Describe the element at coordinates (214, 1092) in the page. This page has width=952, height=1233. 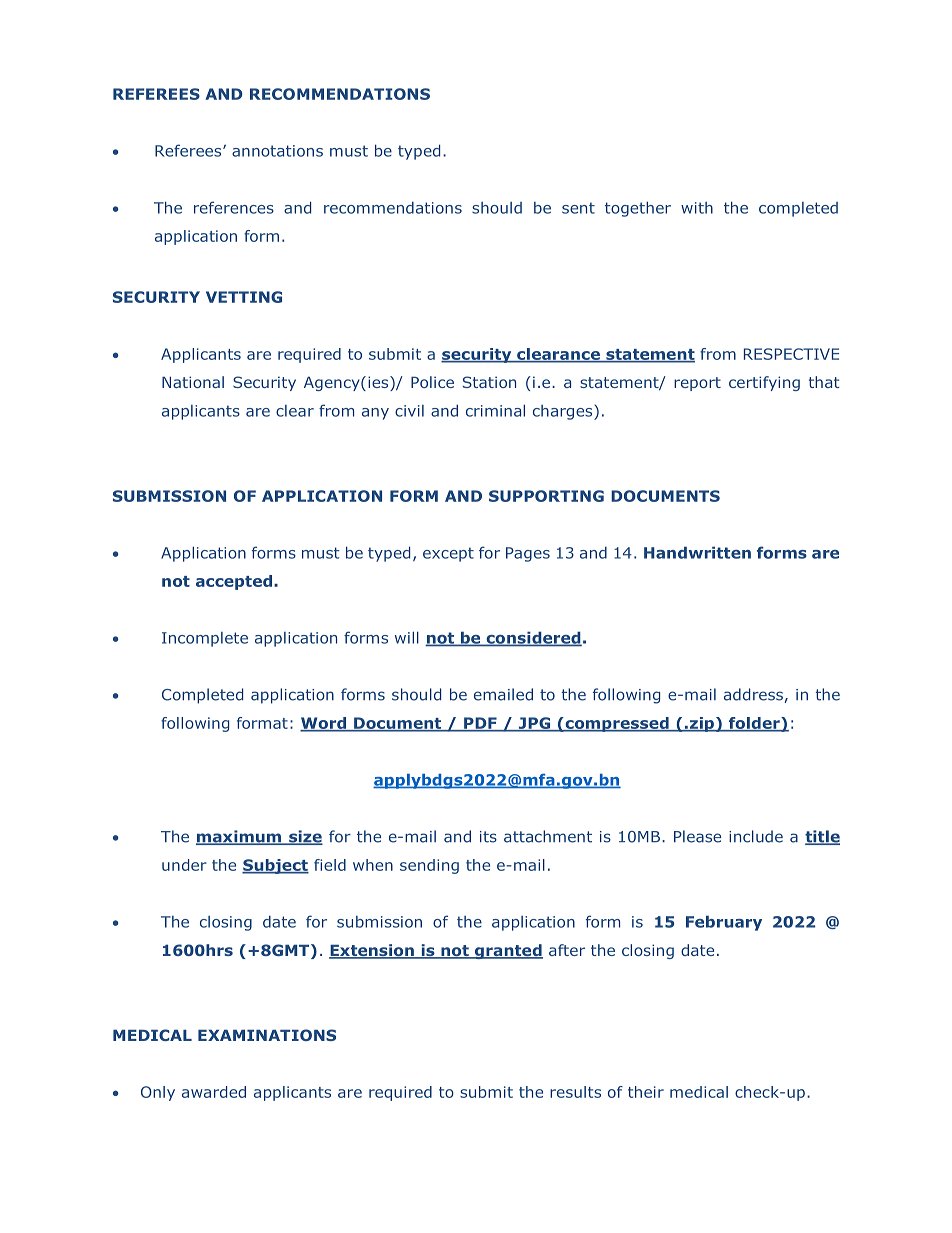
I see `awarded` at that location.
